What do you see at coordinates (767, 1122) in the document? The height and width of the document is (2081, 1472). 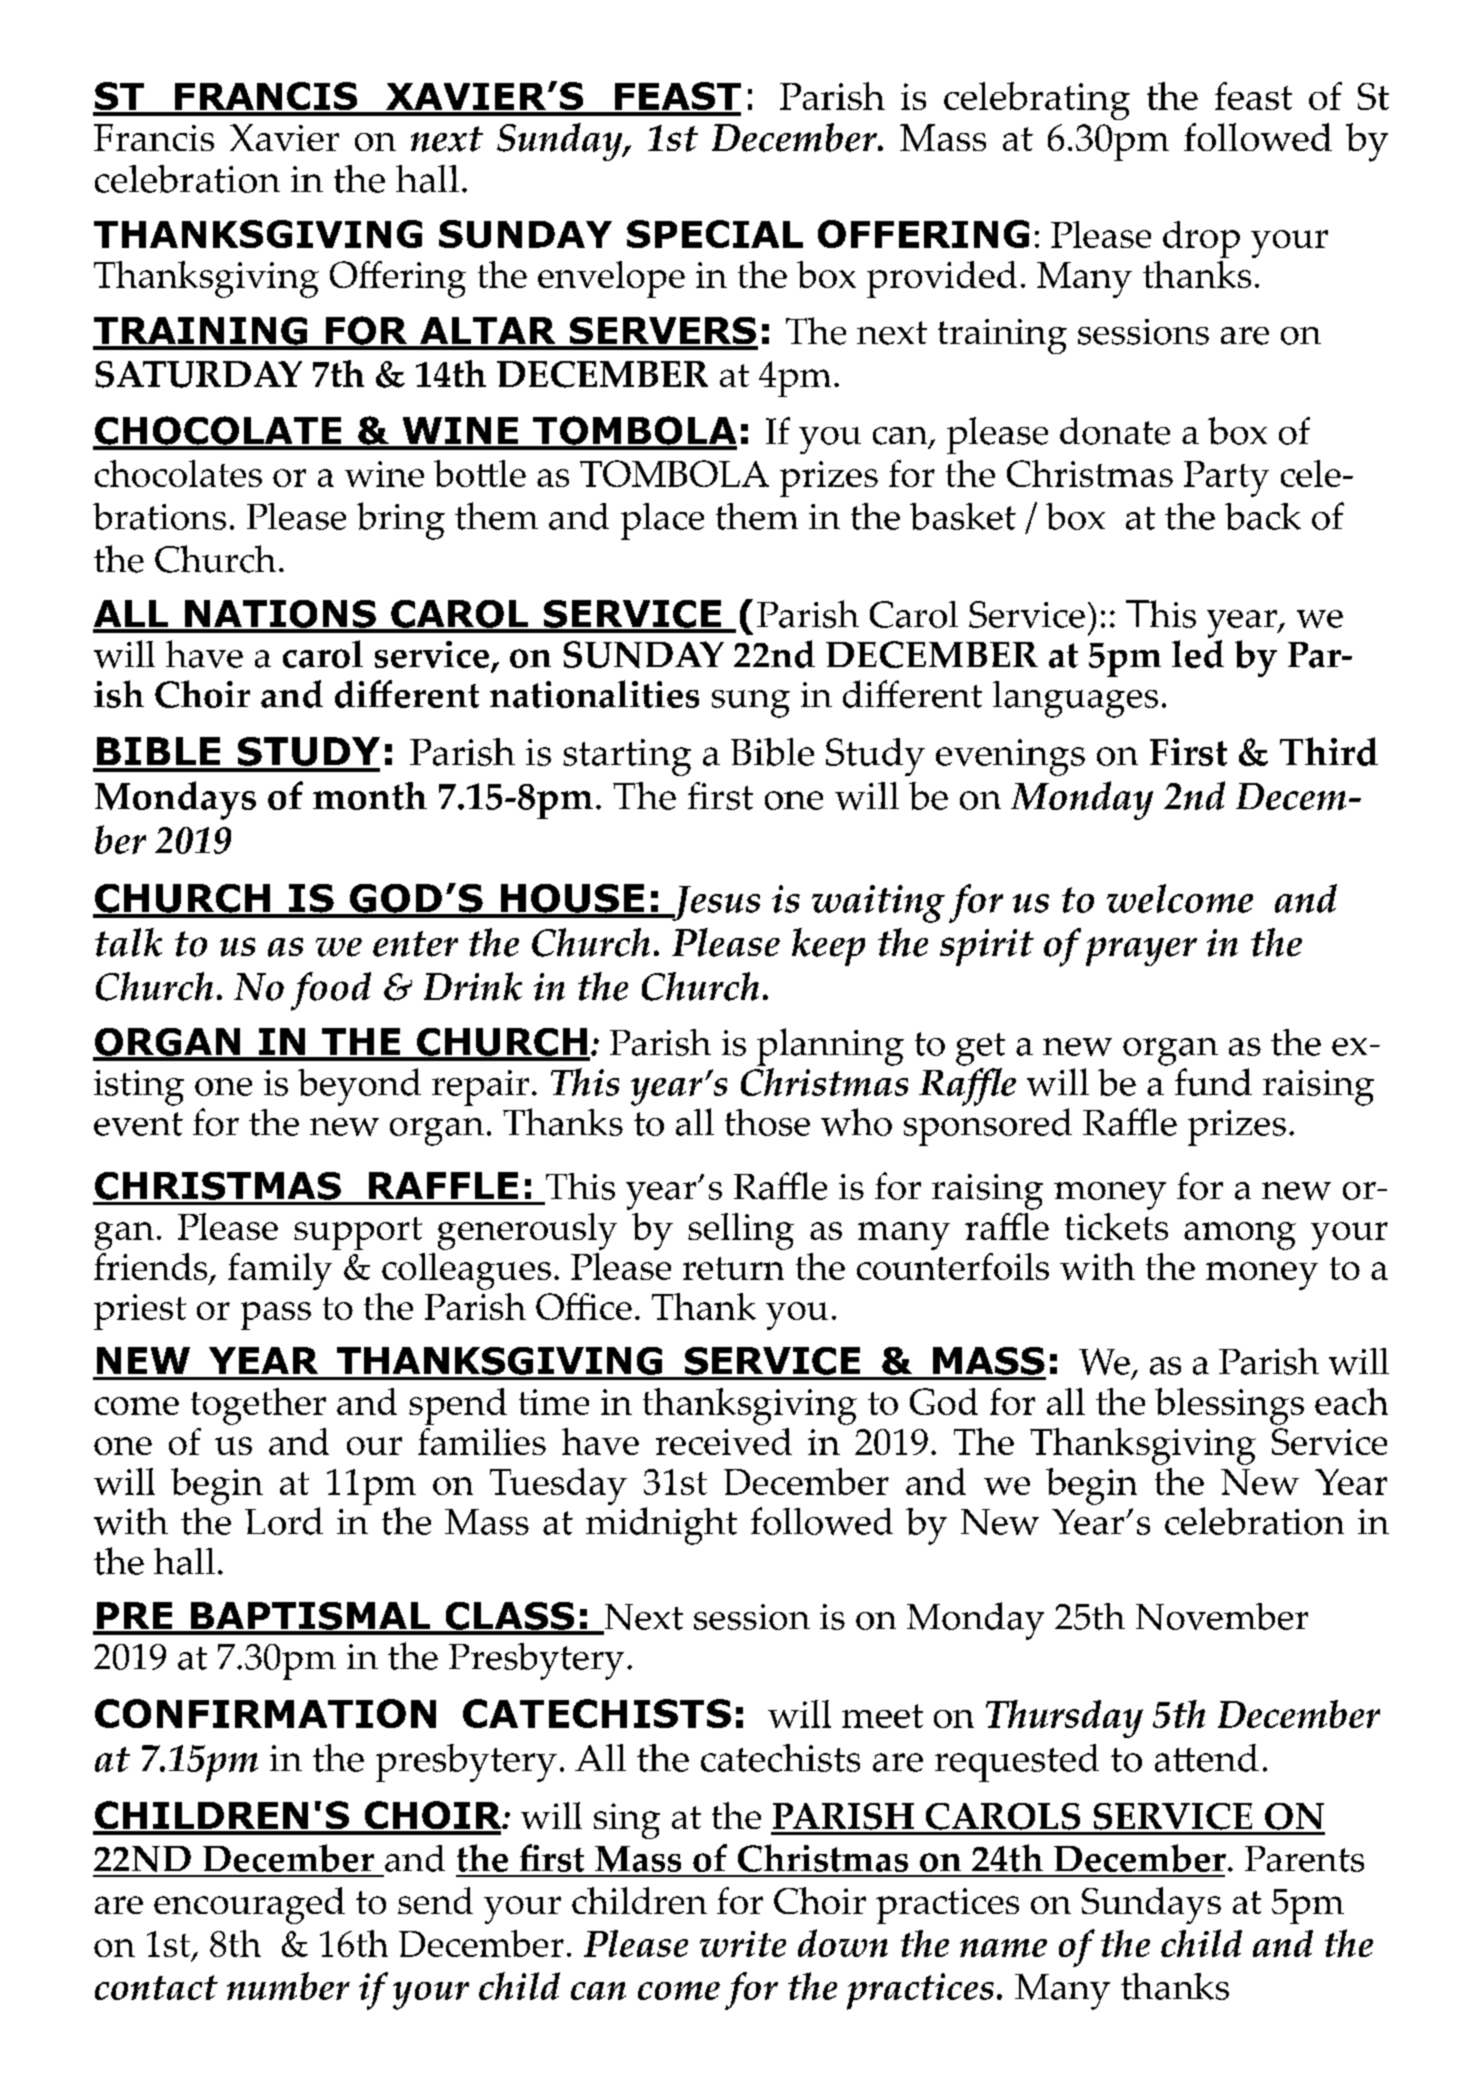 I see `those` at bounding box center [767, 1122].
